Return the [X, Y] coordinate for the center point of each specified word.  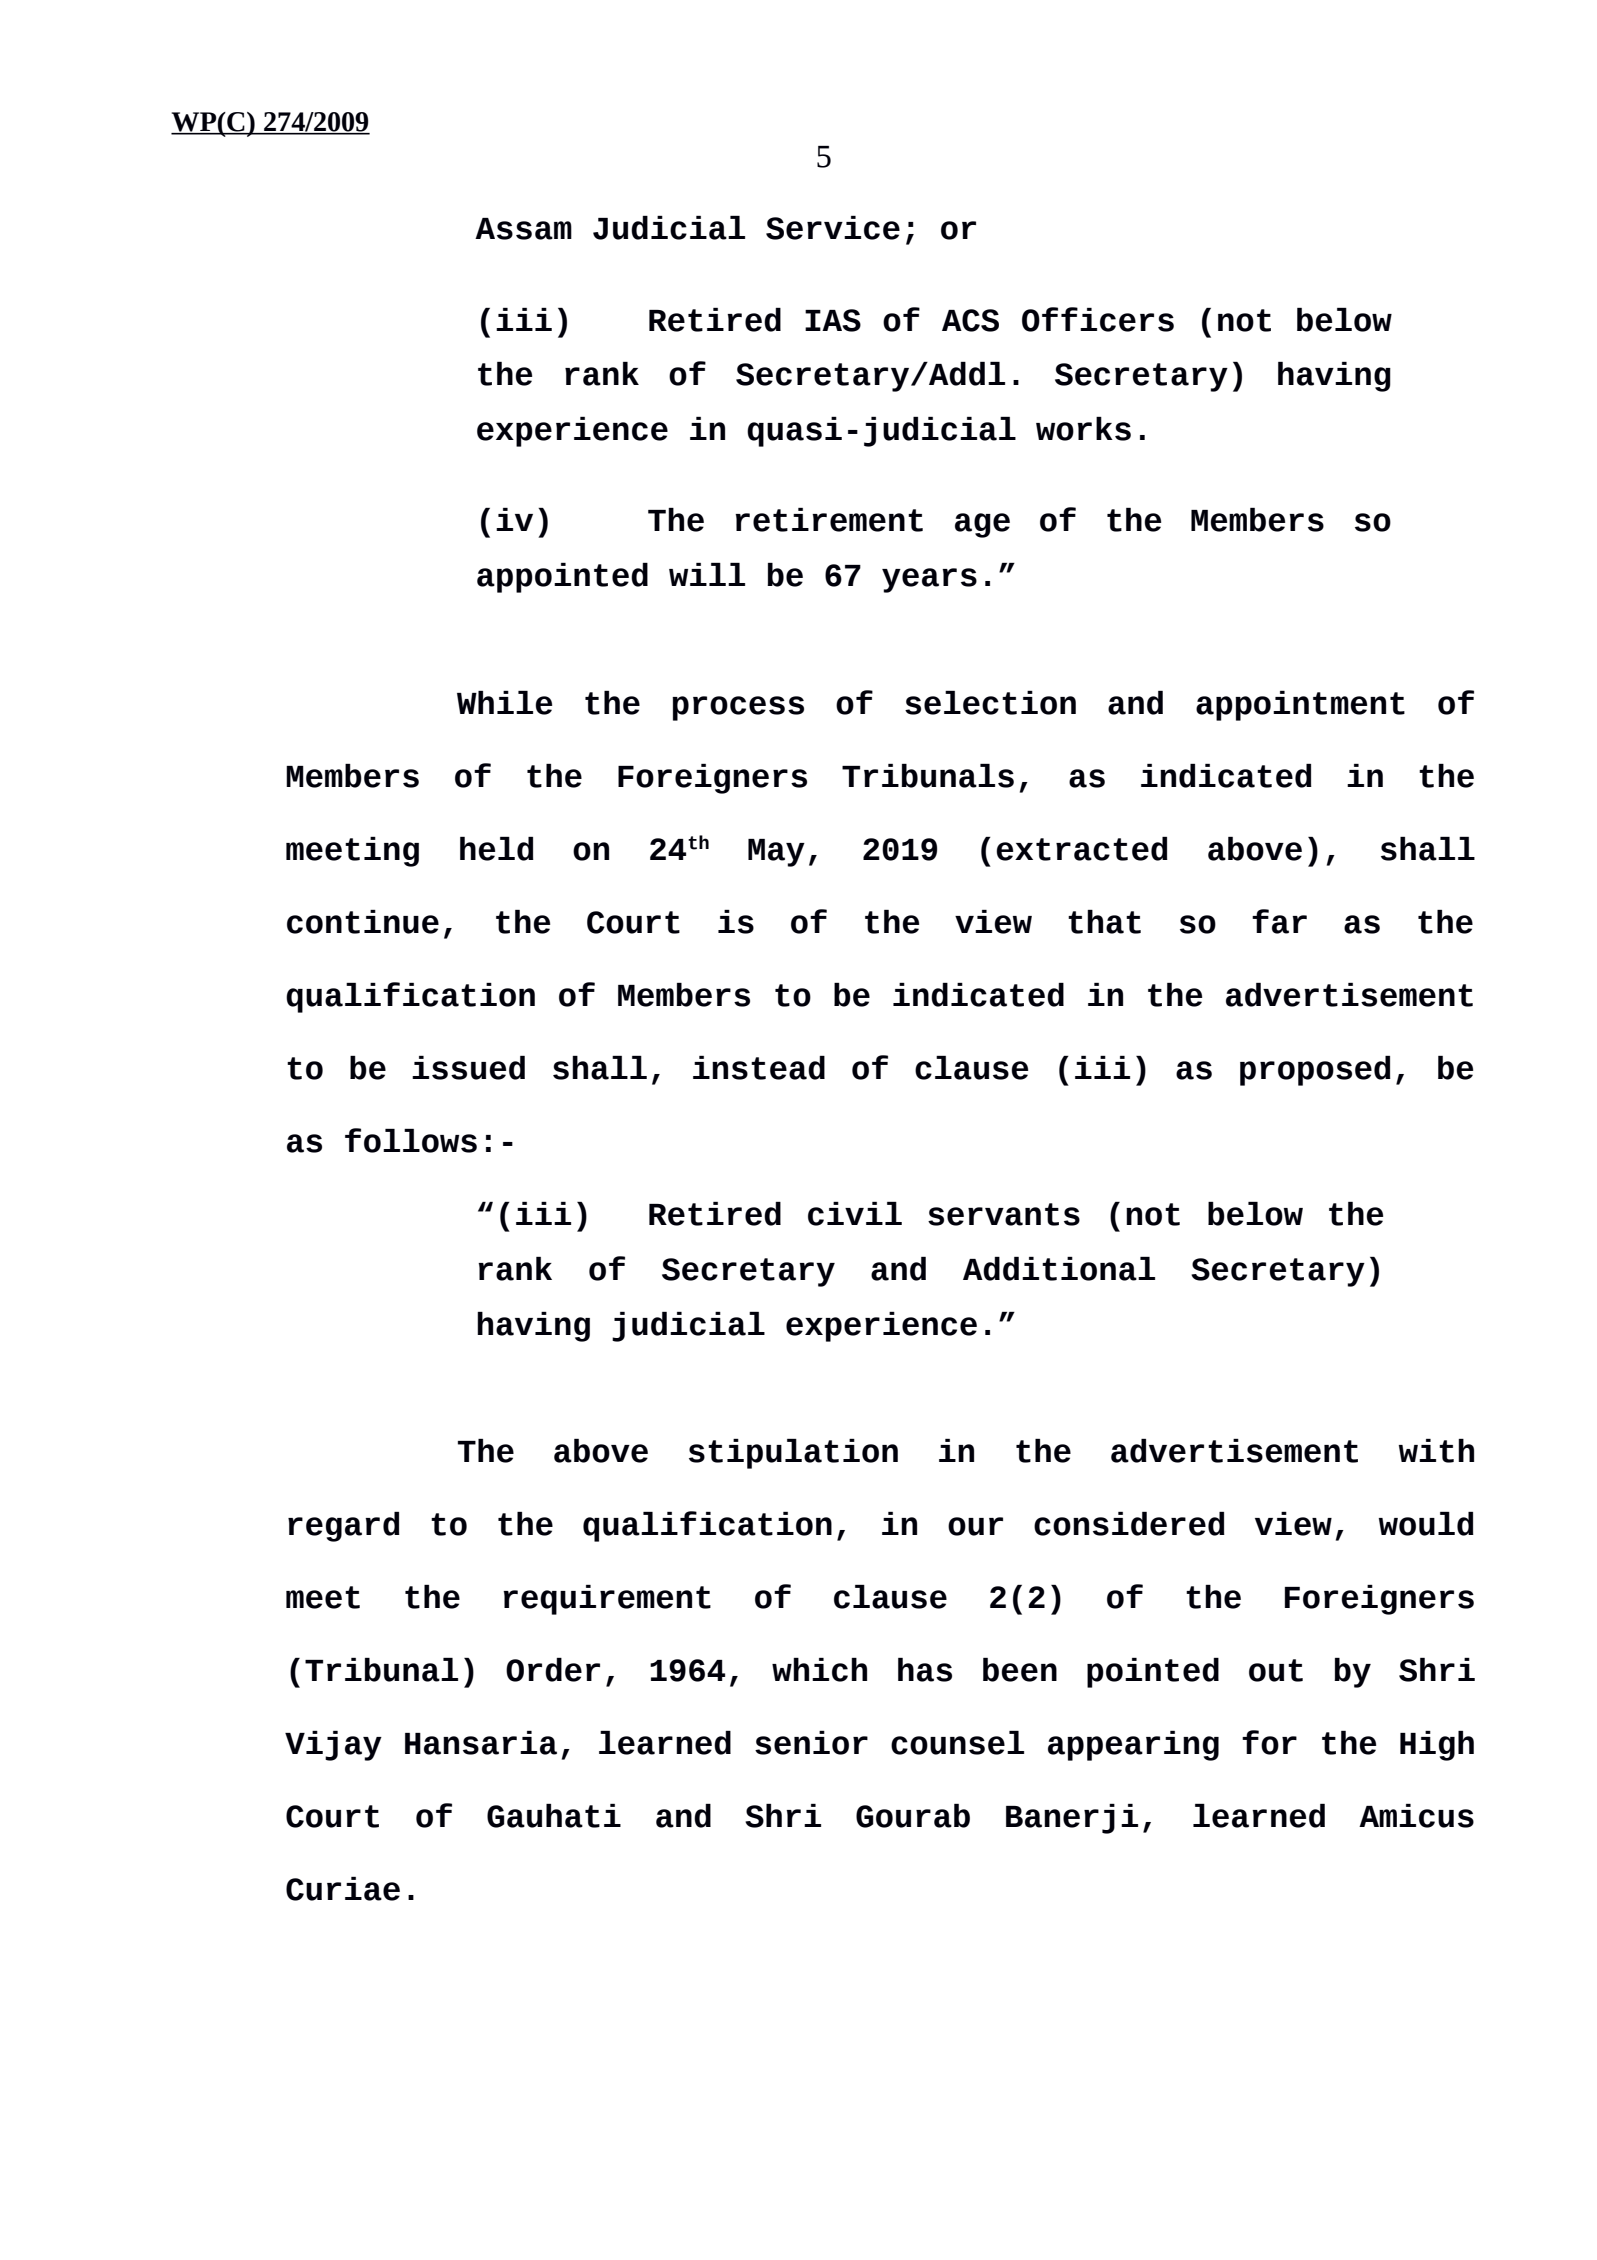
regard [344, 1527]
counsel [957, 1743]
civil [855, 1214]
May [776, 853]
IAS [833, 320]
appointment [1300, 706]
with [1436, 1451]
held [497, 849]
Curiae [343, 1889]
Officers [1098, 319]
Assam [523, 229]
